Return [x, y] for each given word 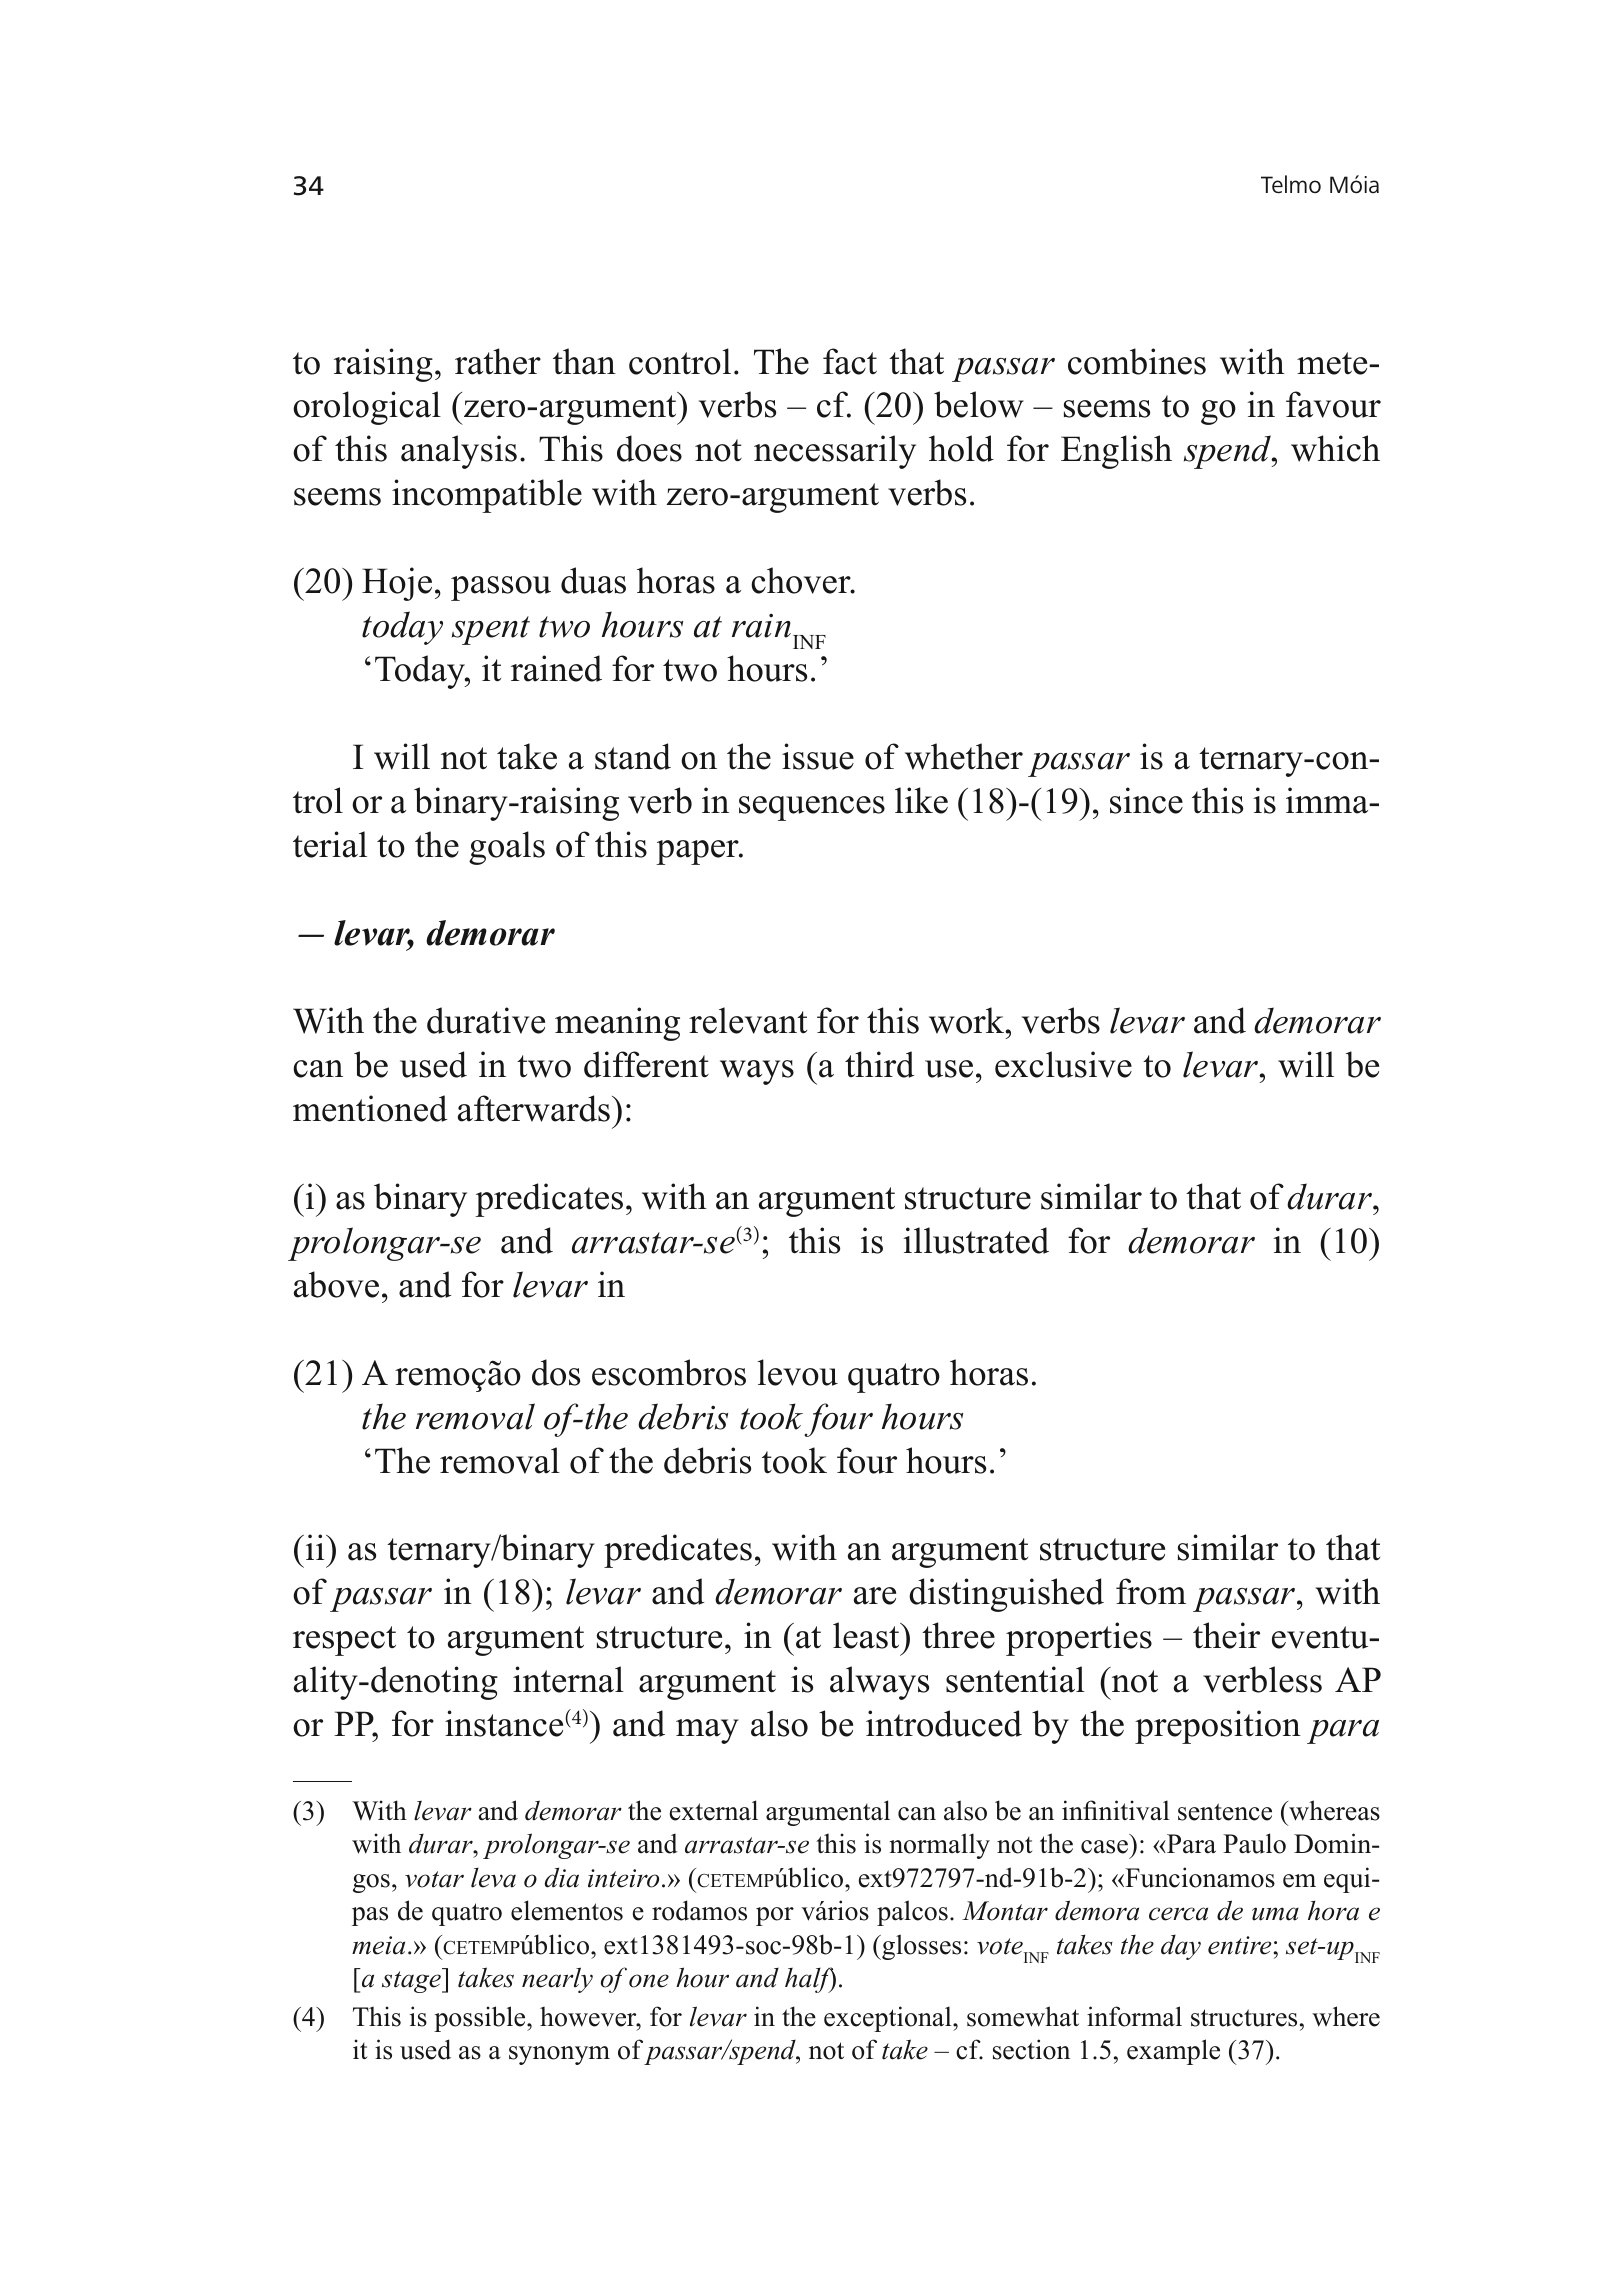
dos [556, 1372]
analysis [459, 452]
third [879, 1064]
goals [507, 848]
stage [412, 1982]
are [875, 1596]
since [1146, 800]
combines [1137, 361]
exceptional [889, 2019]
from [1151, 1591]
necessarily [835, 452]
